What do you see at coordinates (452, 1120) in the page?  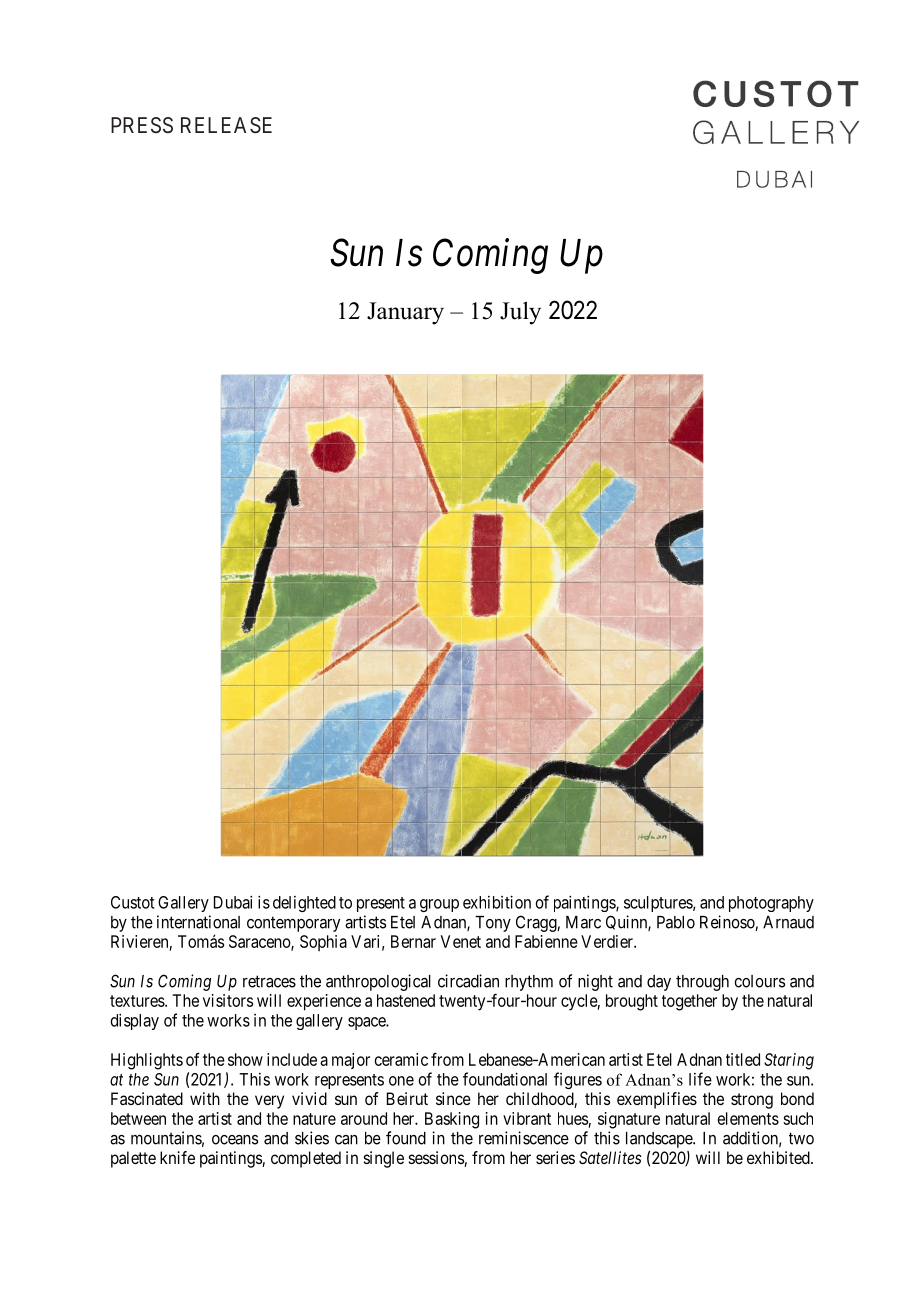 I see `Basking` at bounding box center [452, 1120].
